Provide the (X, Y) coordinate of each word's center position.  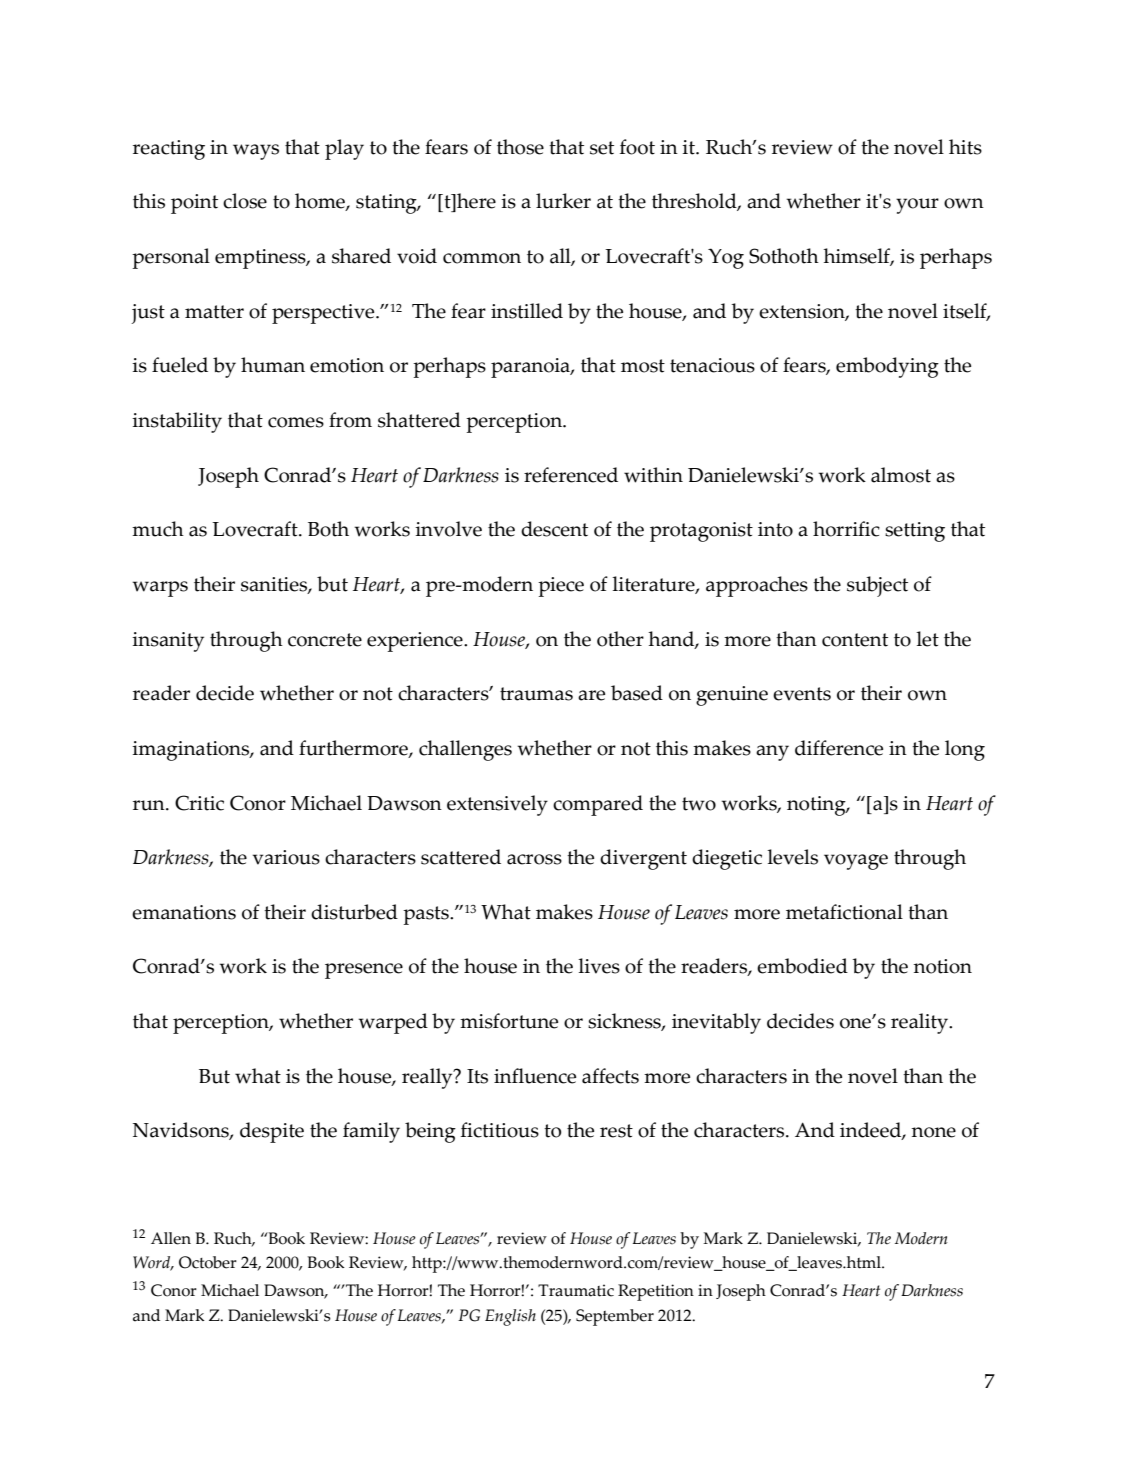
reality (921, 1023)
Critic (199, 803)
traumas (536, 694)
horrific (846, 529)
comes (296, 422)
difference (839, 748)
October (208, 1262)
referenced (571, 475)
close (245, 201)
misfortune (509, 1021)
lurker (563, 201)
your (917, 206)
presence (364, 971)
